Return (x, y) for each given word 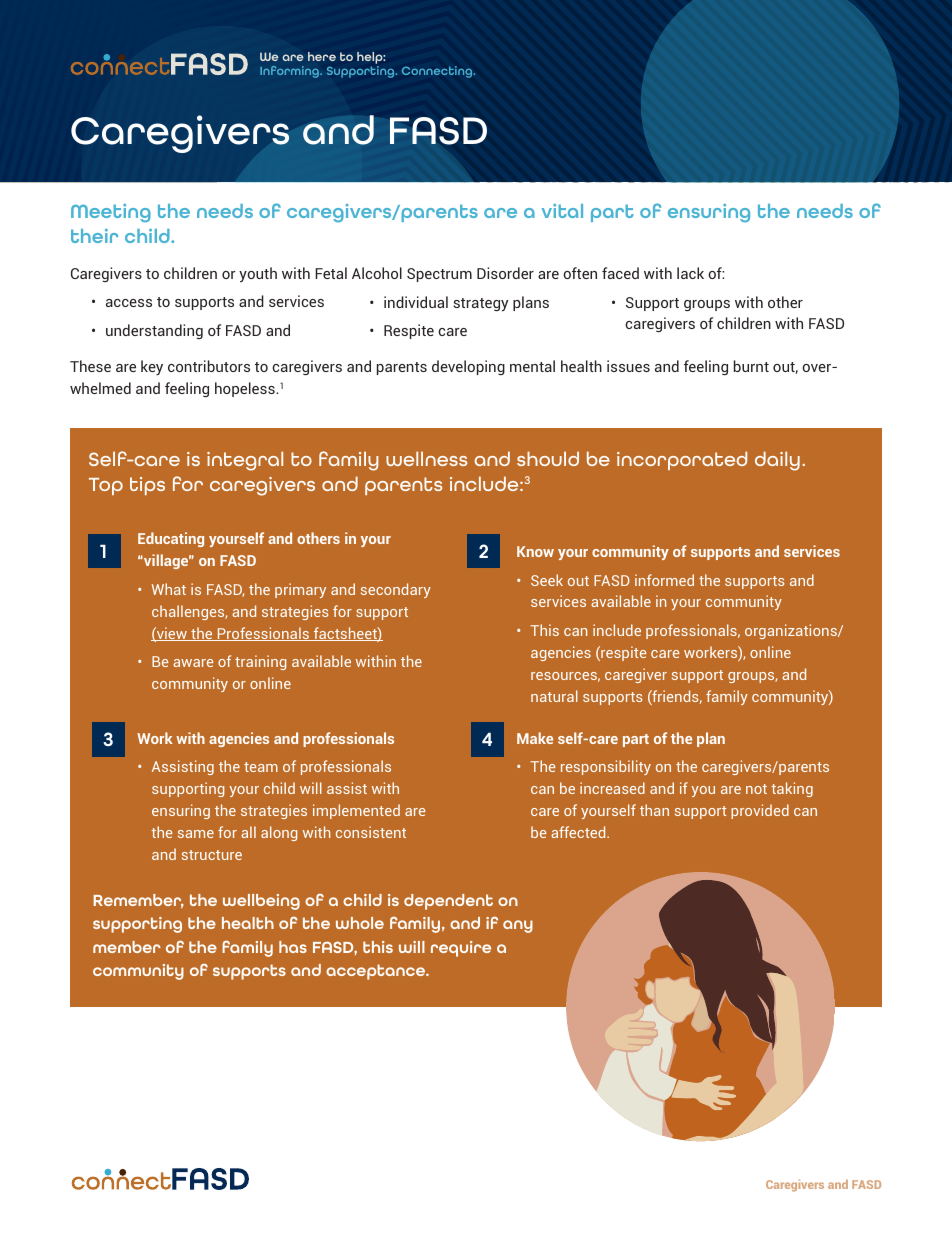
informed (664, 580)
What (169, 589)
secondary (396, 590)
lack (690, 273)
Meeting (111, 213)
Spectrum (439, 275)
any (518, 926)
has (293, 947)
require (461, 949)
